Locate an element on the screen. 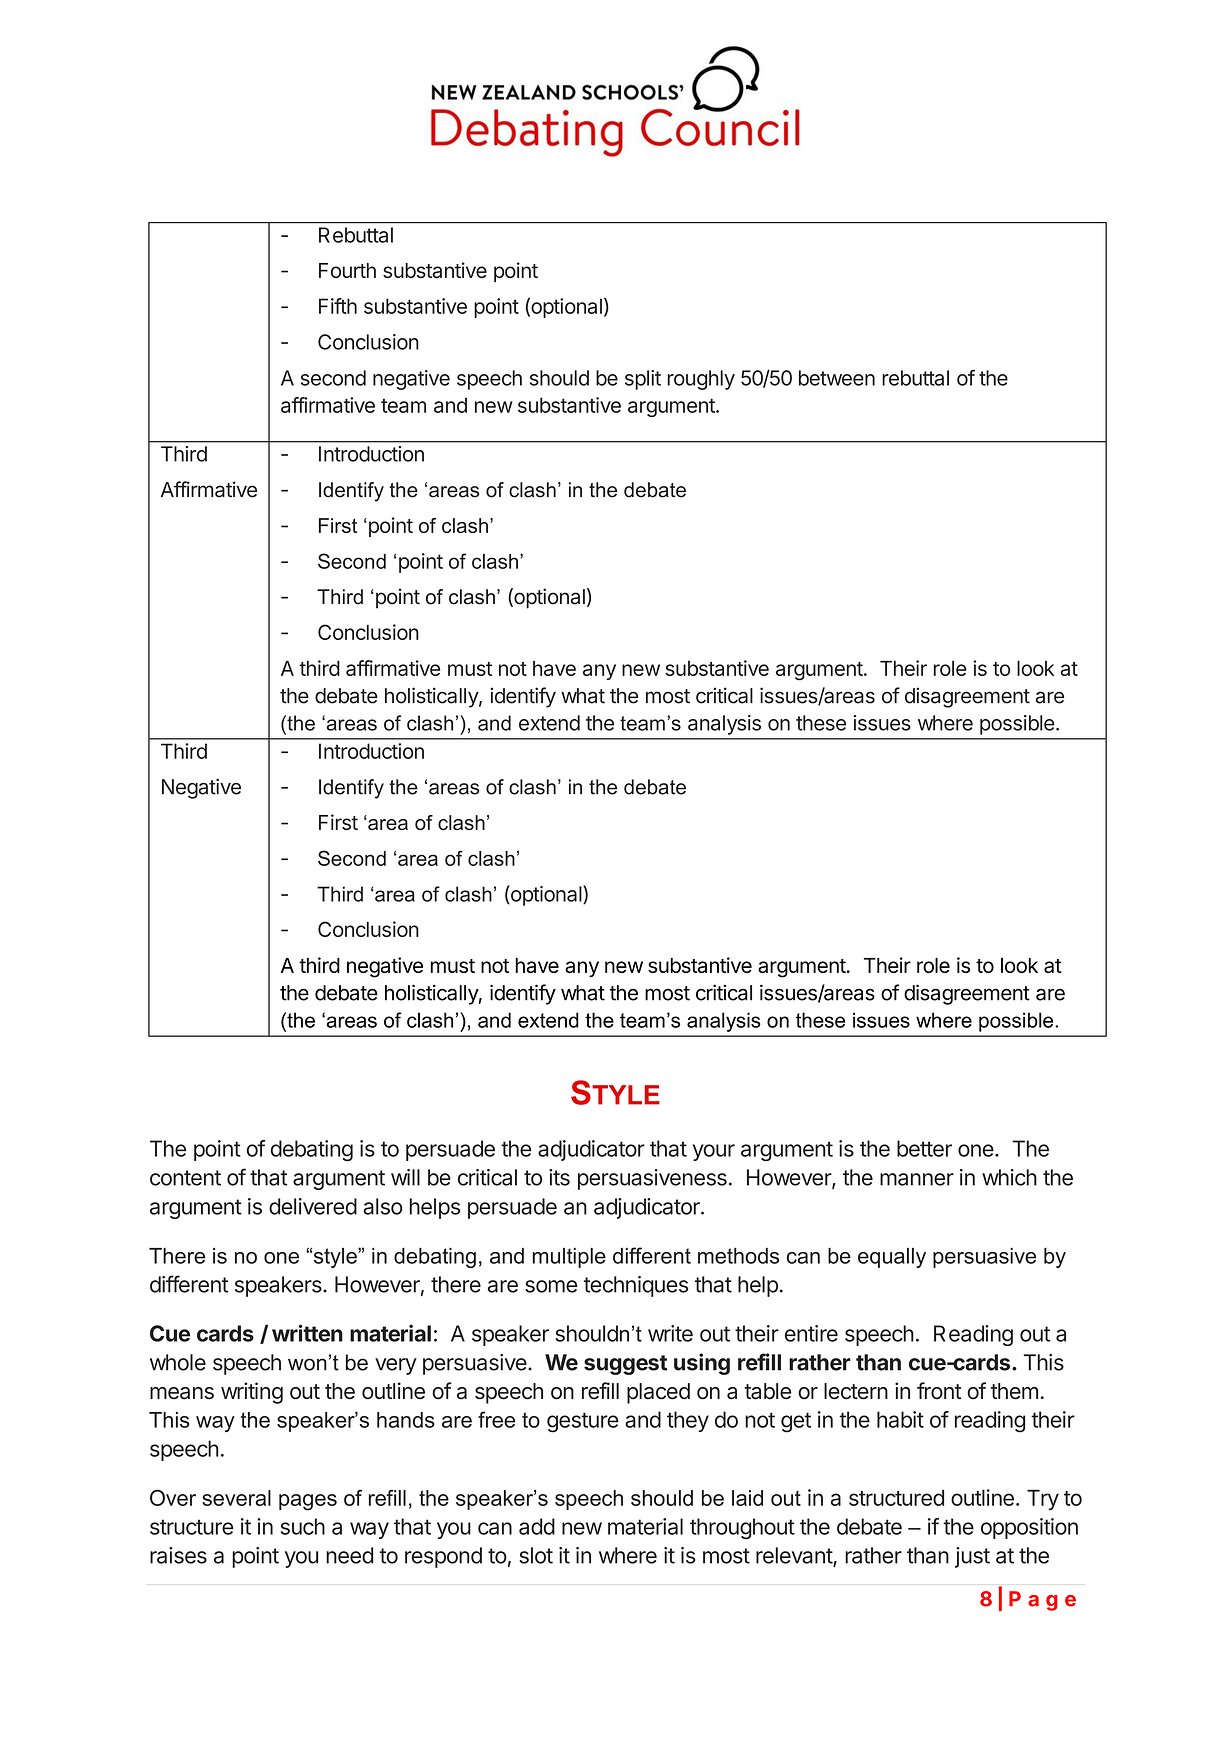  Fifth is located at coordinates (338, 306).
